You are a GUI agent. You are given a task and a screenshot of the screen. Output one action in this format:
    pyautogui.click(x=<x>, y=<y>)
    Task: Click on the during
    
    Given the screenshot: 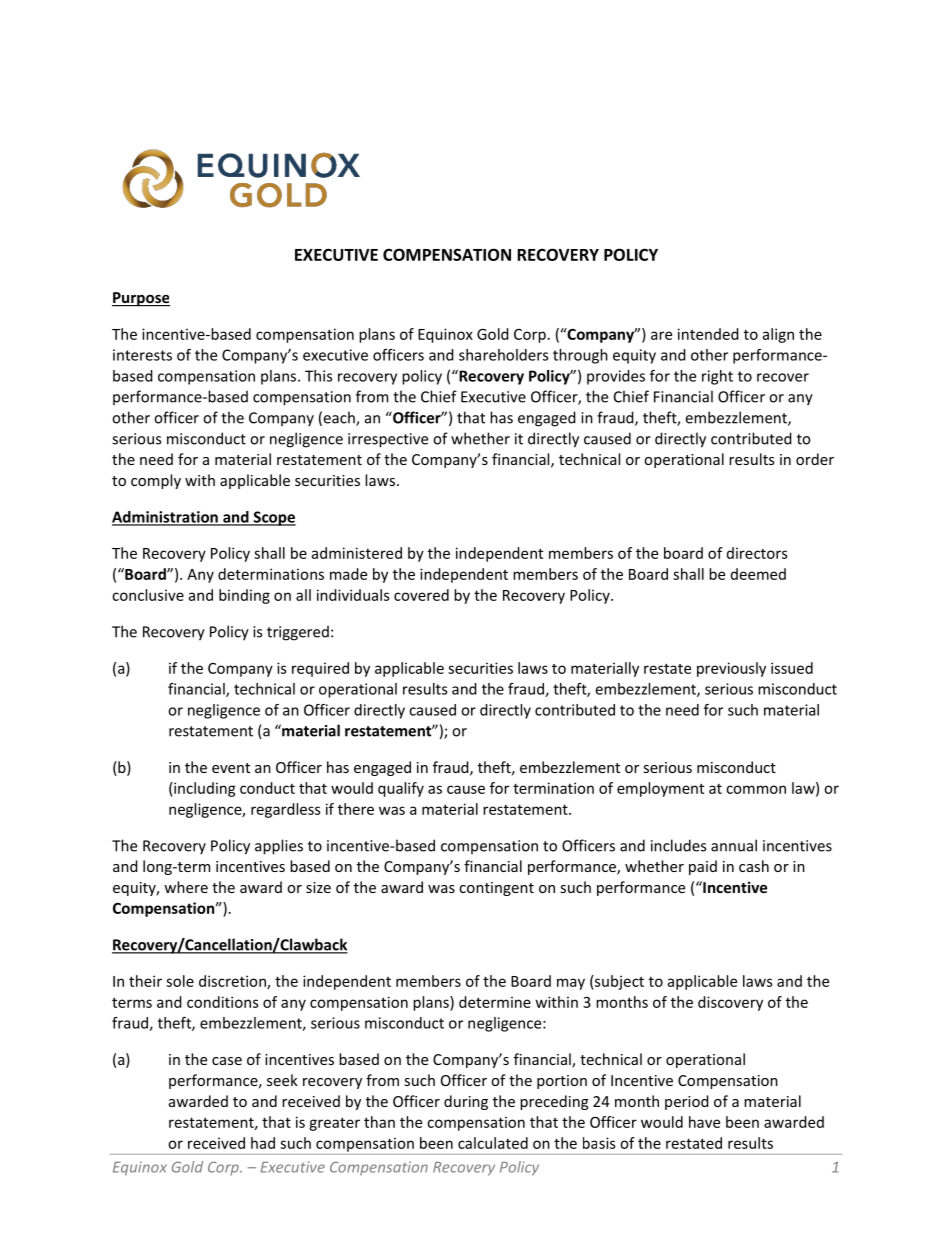 What is the action you would take?
    pyautogui.click(x=466, y=1102)
